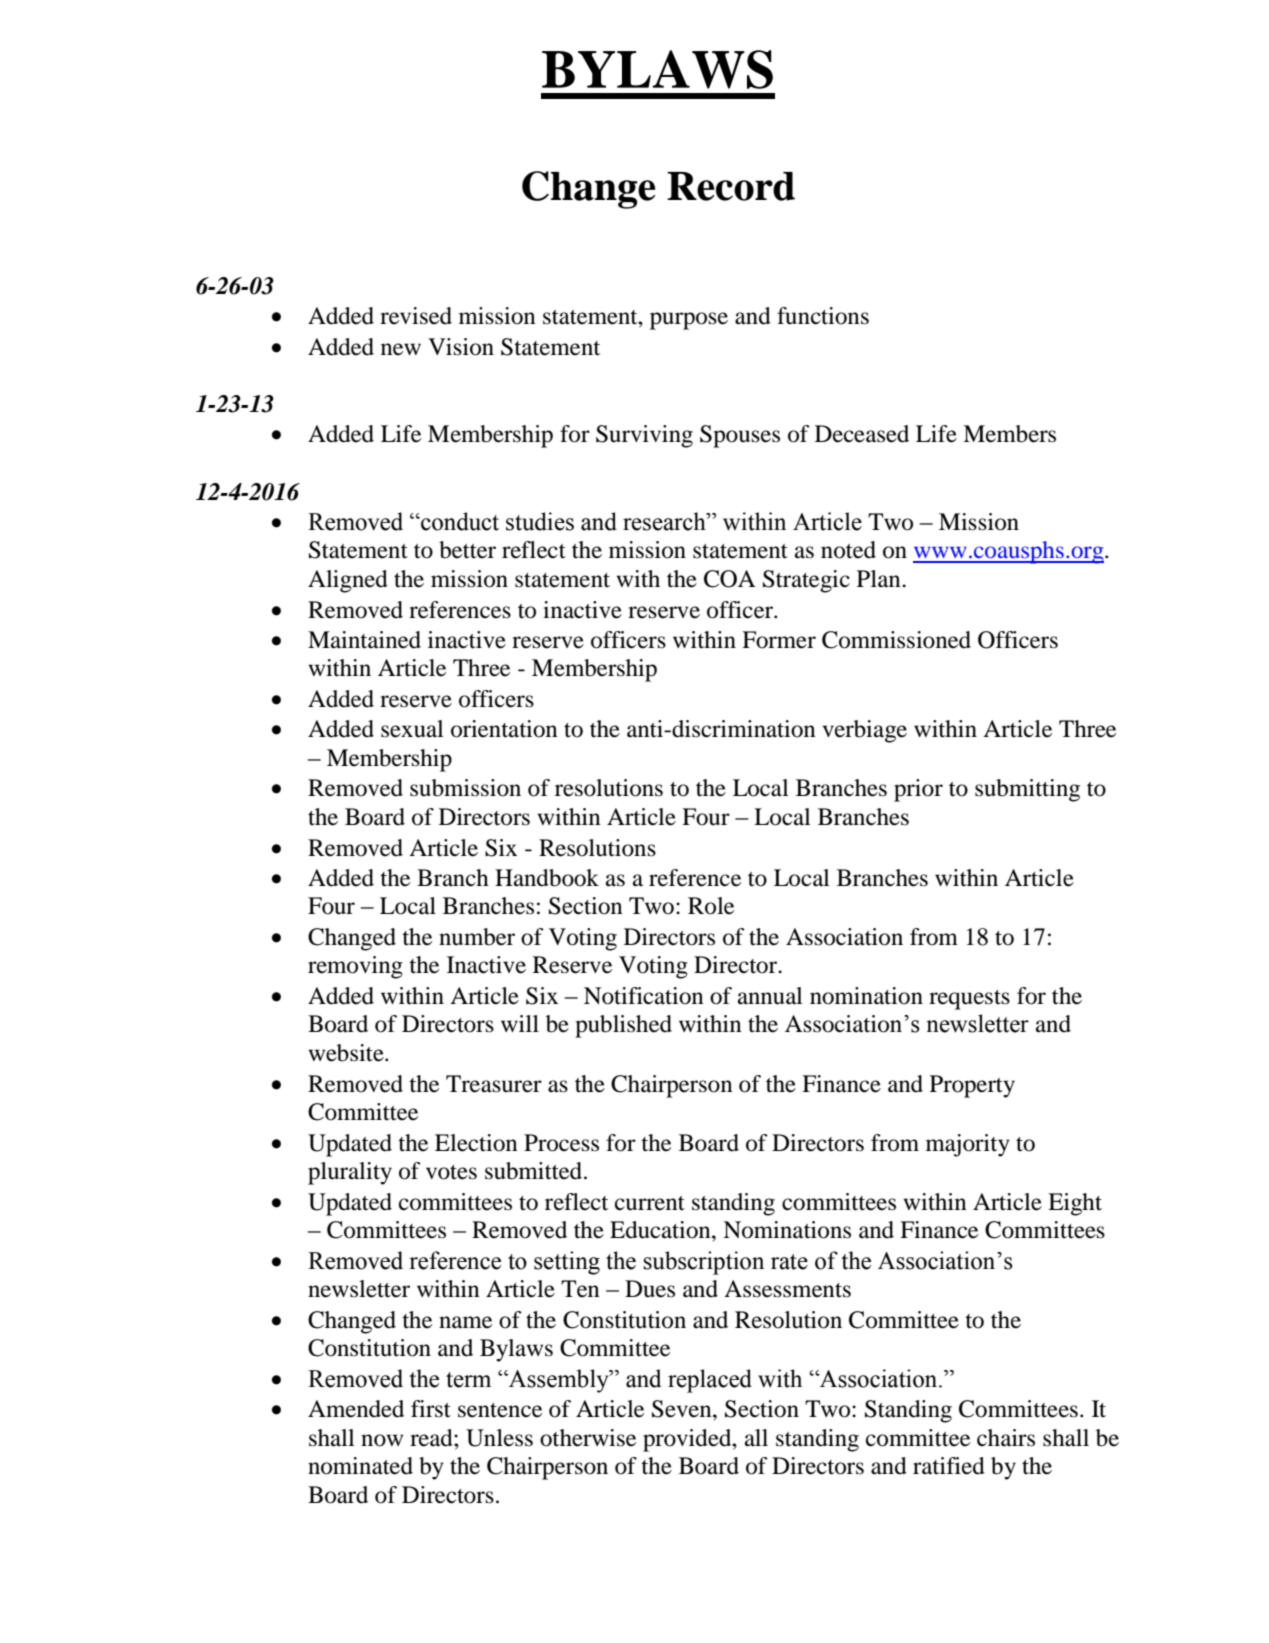  What do you see at coordinates (683, 1409) in the screenshot?
I see `Seven` at bounding box center [683, 1409].
